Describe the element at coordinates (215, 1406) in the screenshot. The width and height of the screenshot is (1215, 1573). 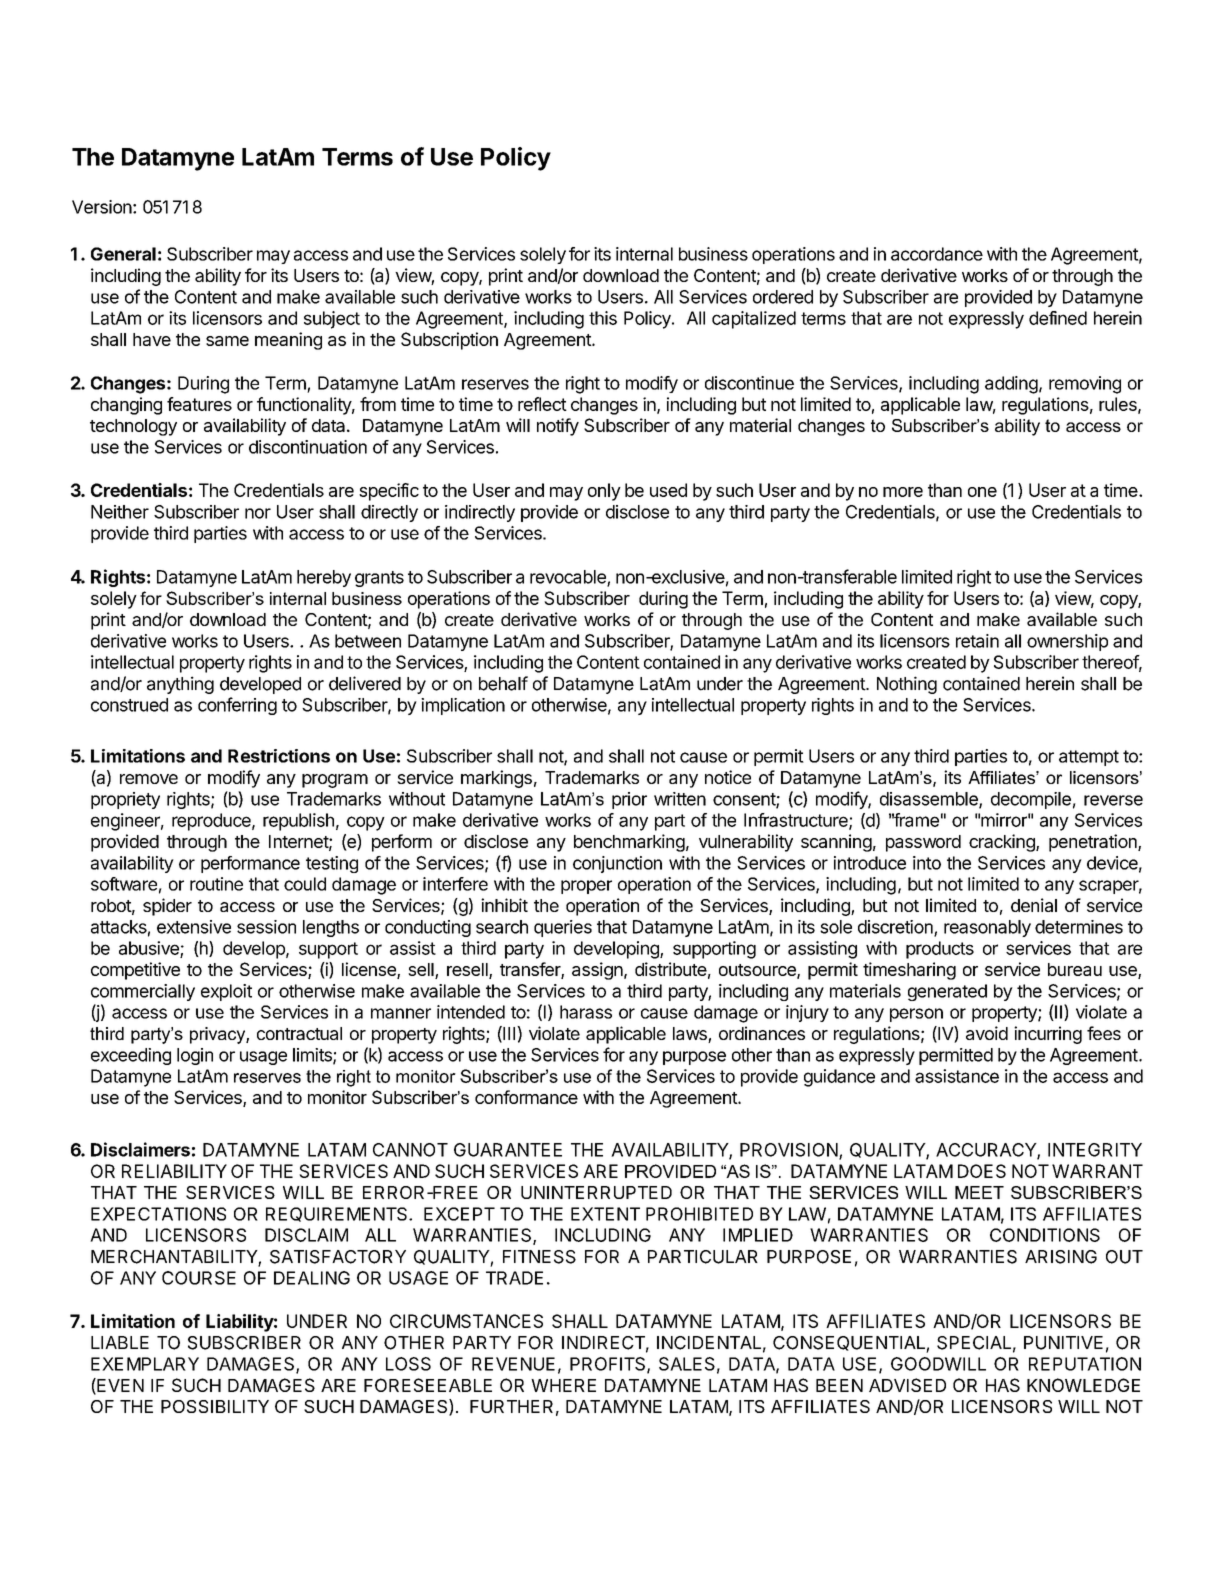
I see `POSSIBILITY` at that location.
